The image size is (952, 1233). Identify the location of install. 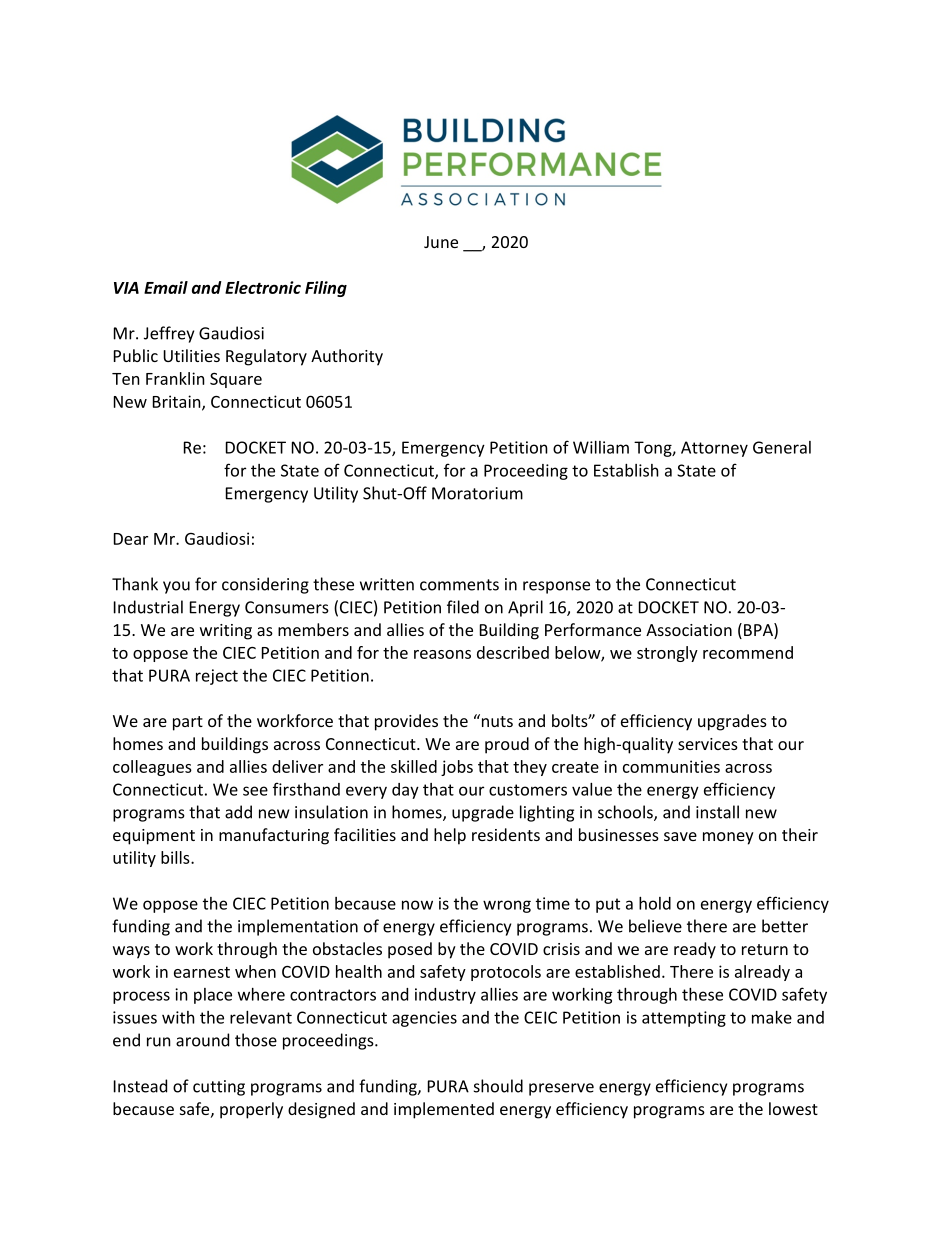
(717, 812).
